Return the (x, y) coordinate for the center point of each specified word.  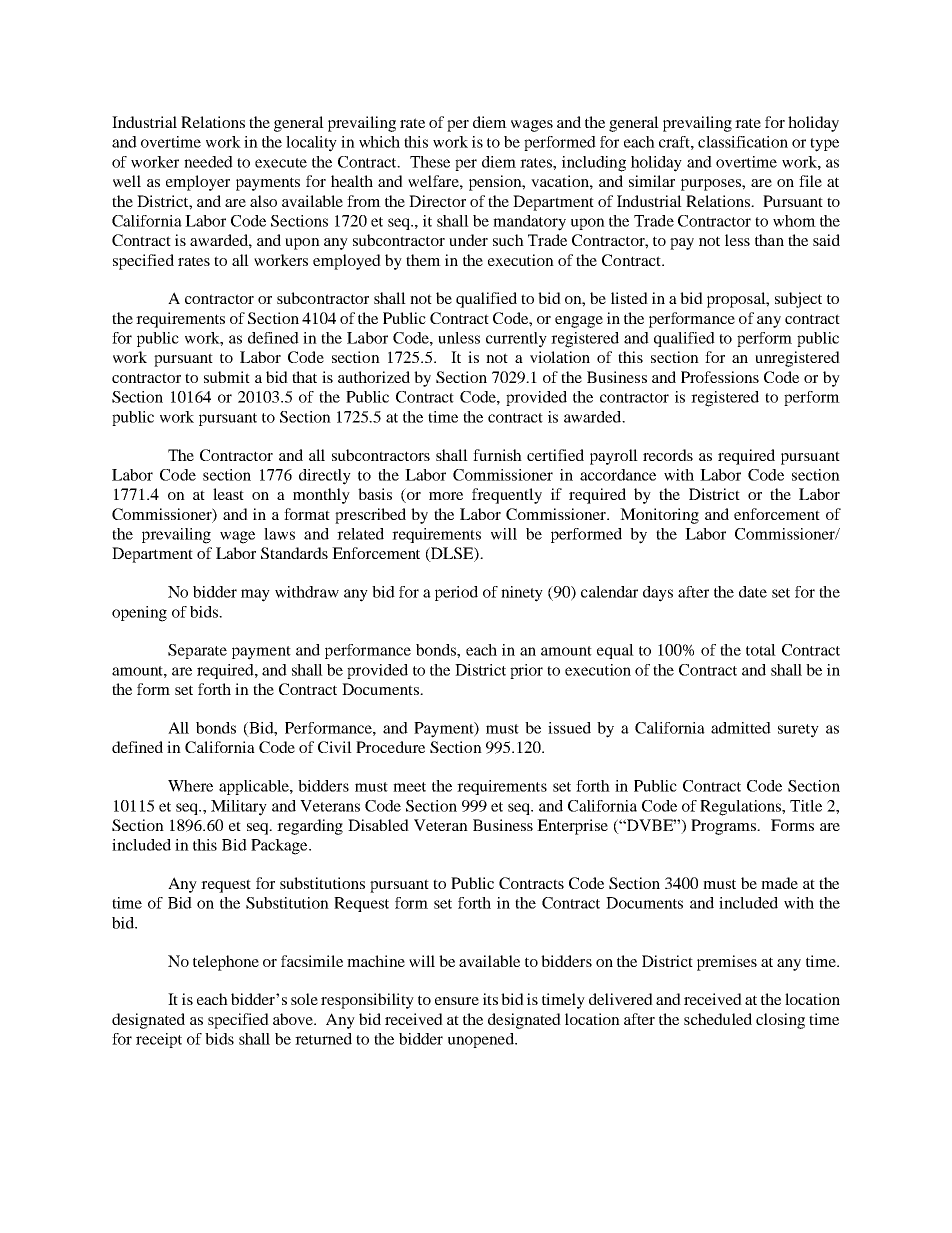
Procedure (390, 747)
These (430, 162)
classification (743, 142)
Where (190, 786)
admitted (741, 728)
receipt (159, 1040)
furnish (497, 455)
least (228, 494)
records (668, 455)
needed (208, 162)
